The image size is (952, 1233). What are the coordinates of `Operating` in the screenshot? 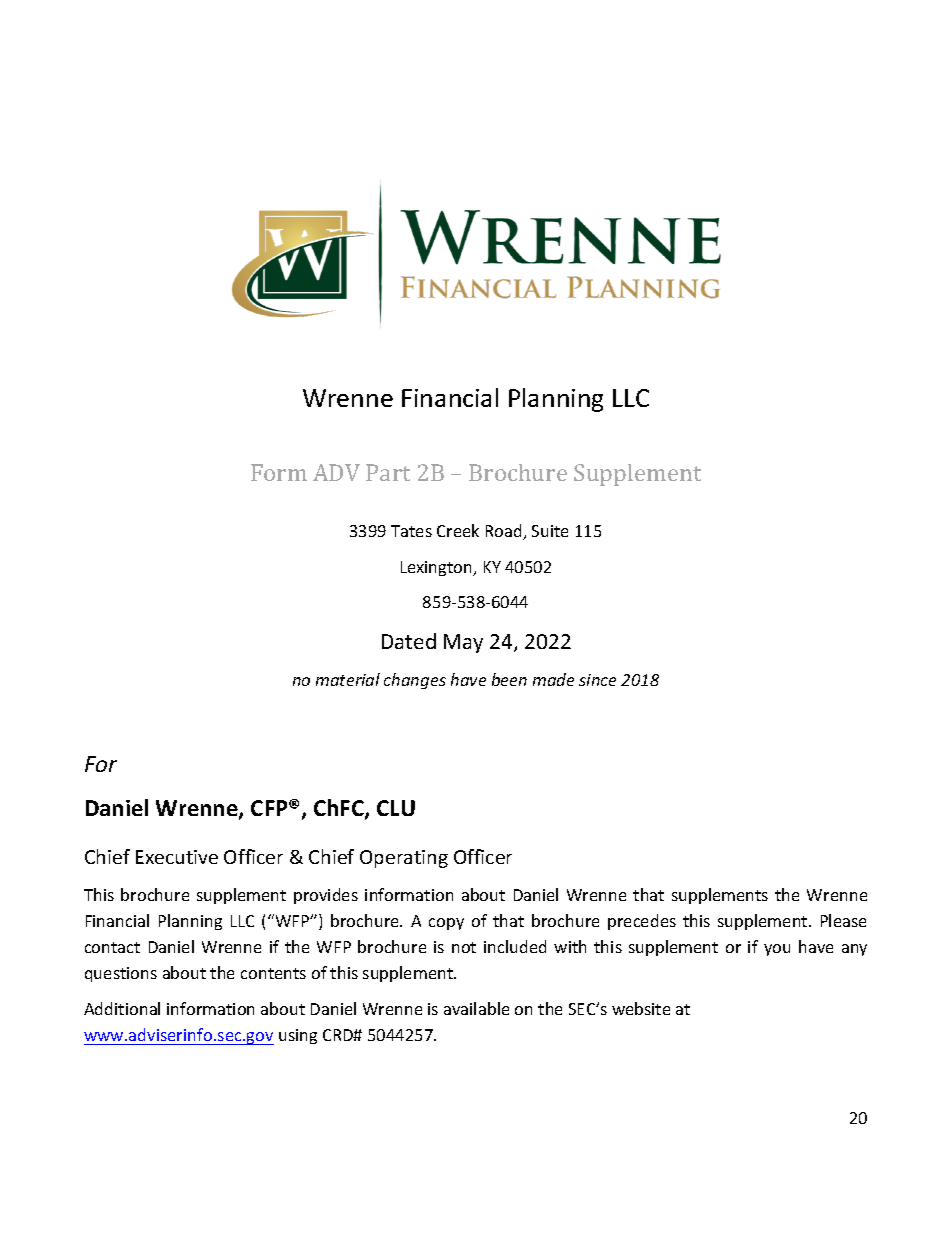 It's located at (404, 859).
